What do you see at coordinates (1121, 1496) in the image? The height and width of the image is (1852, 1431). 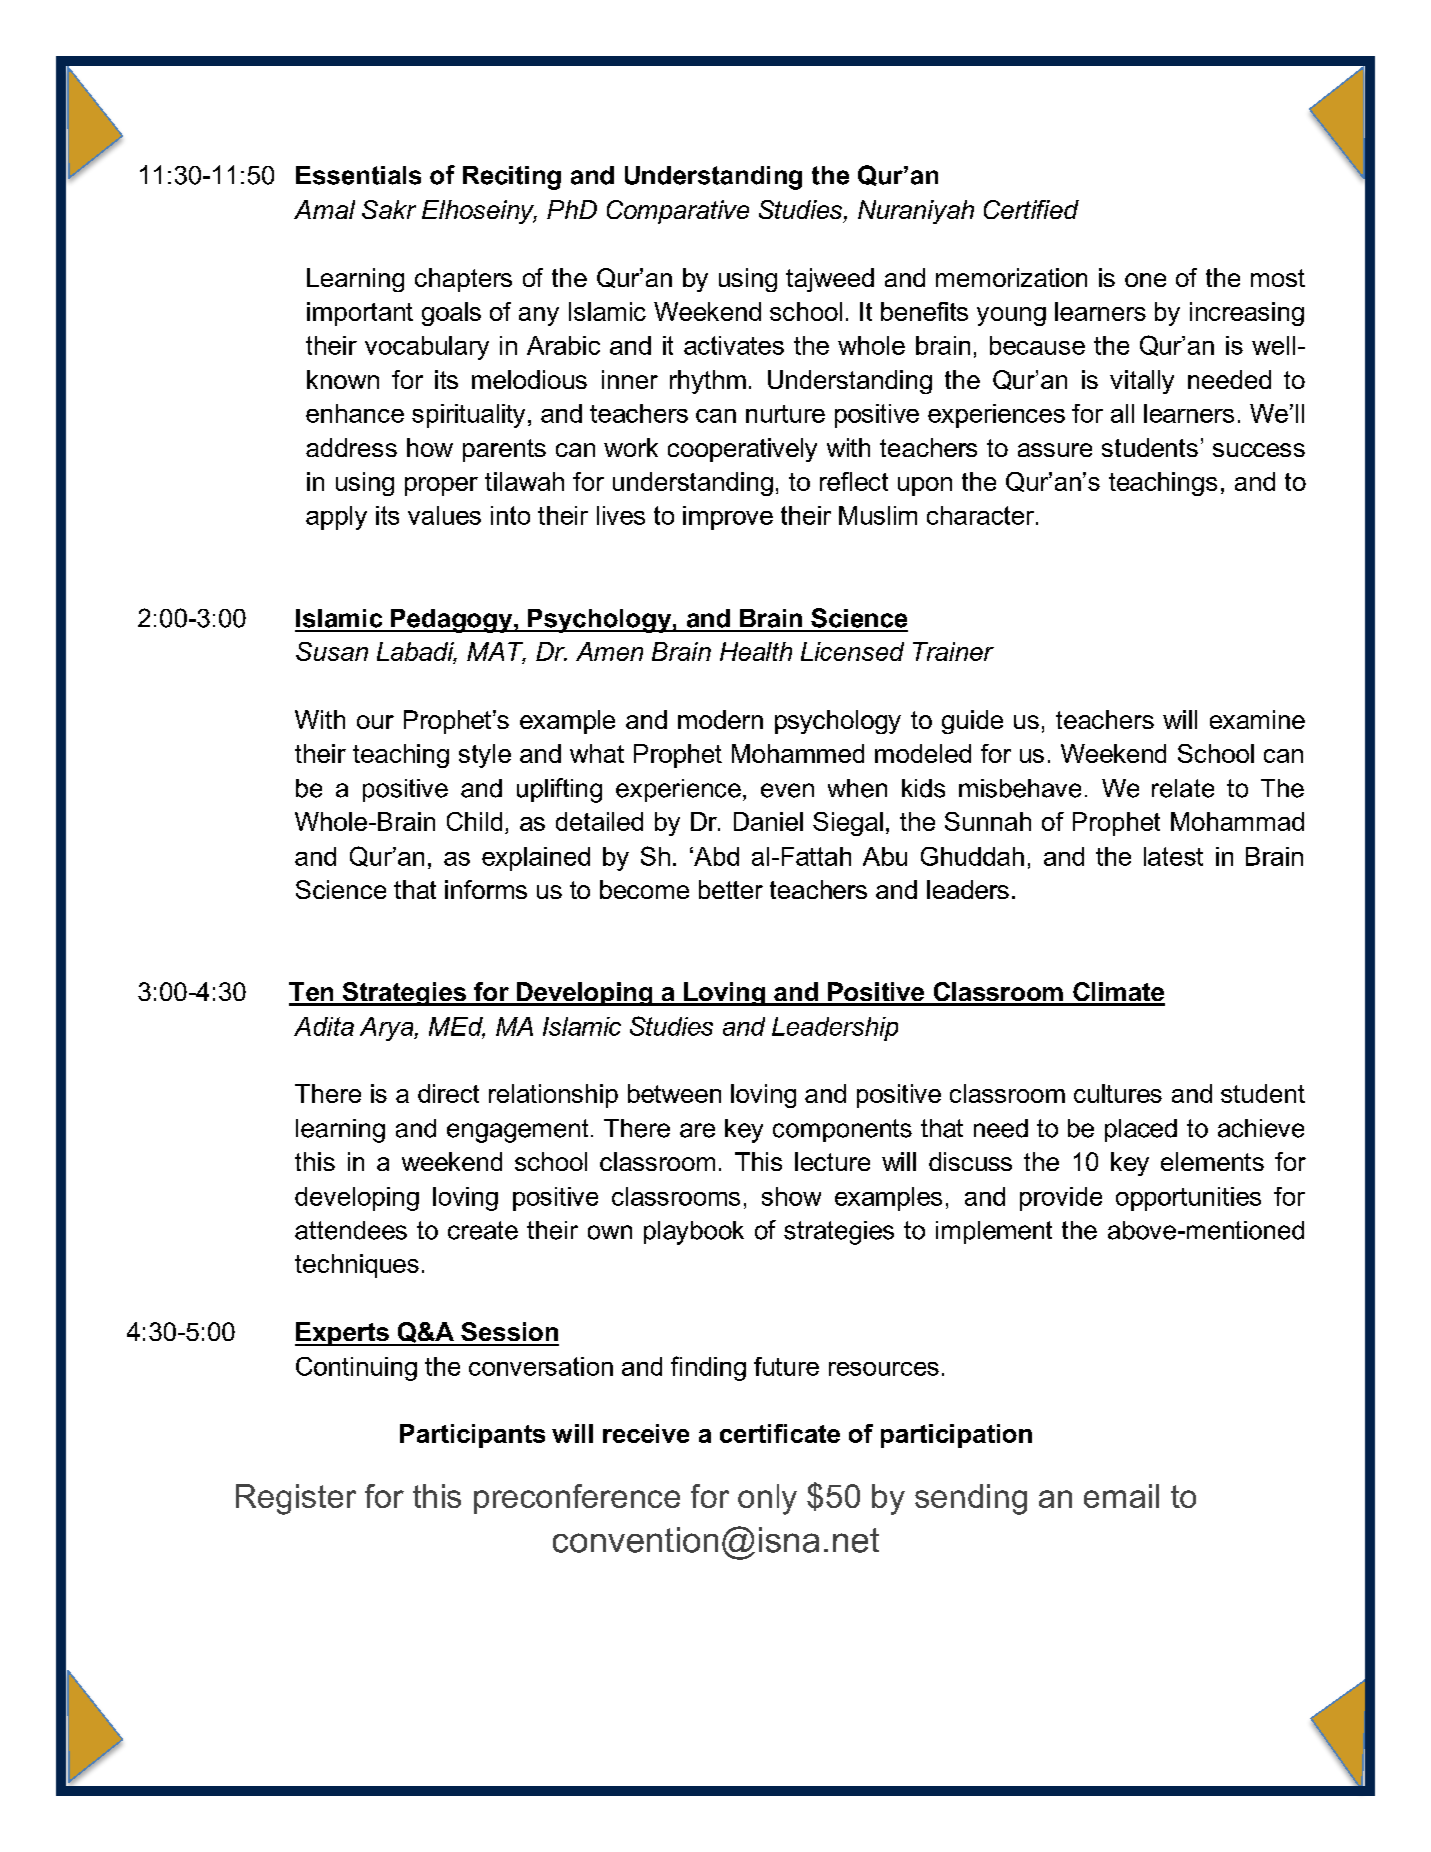 I see `email` at bounding box center [1121, 1496].
